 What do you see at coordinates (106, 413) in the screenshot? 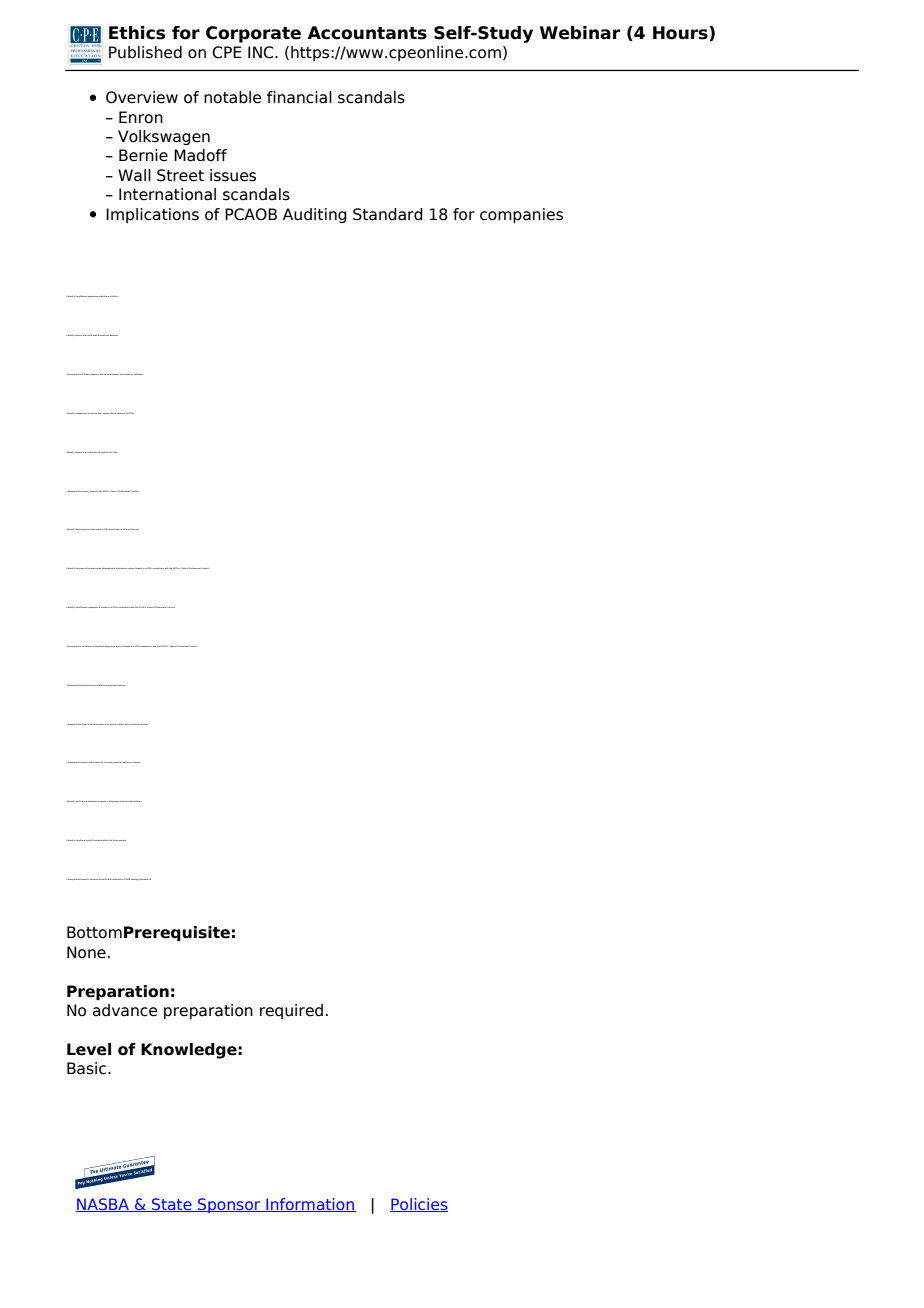
I see `support` at bounding box center [106, 413].
